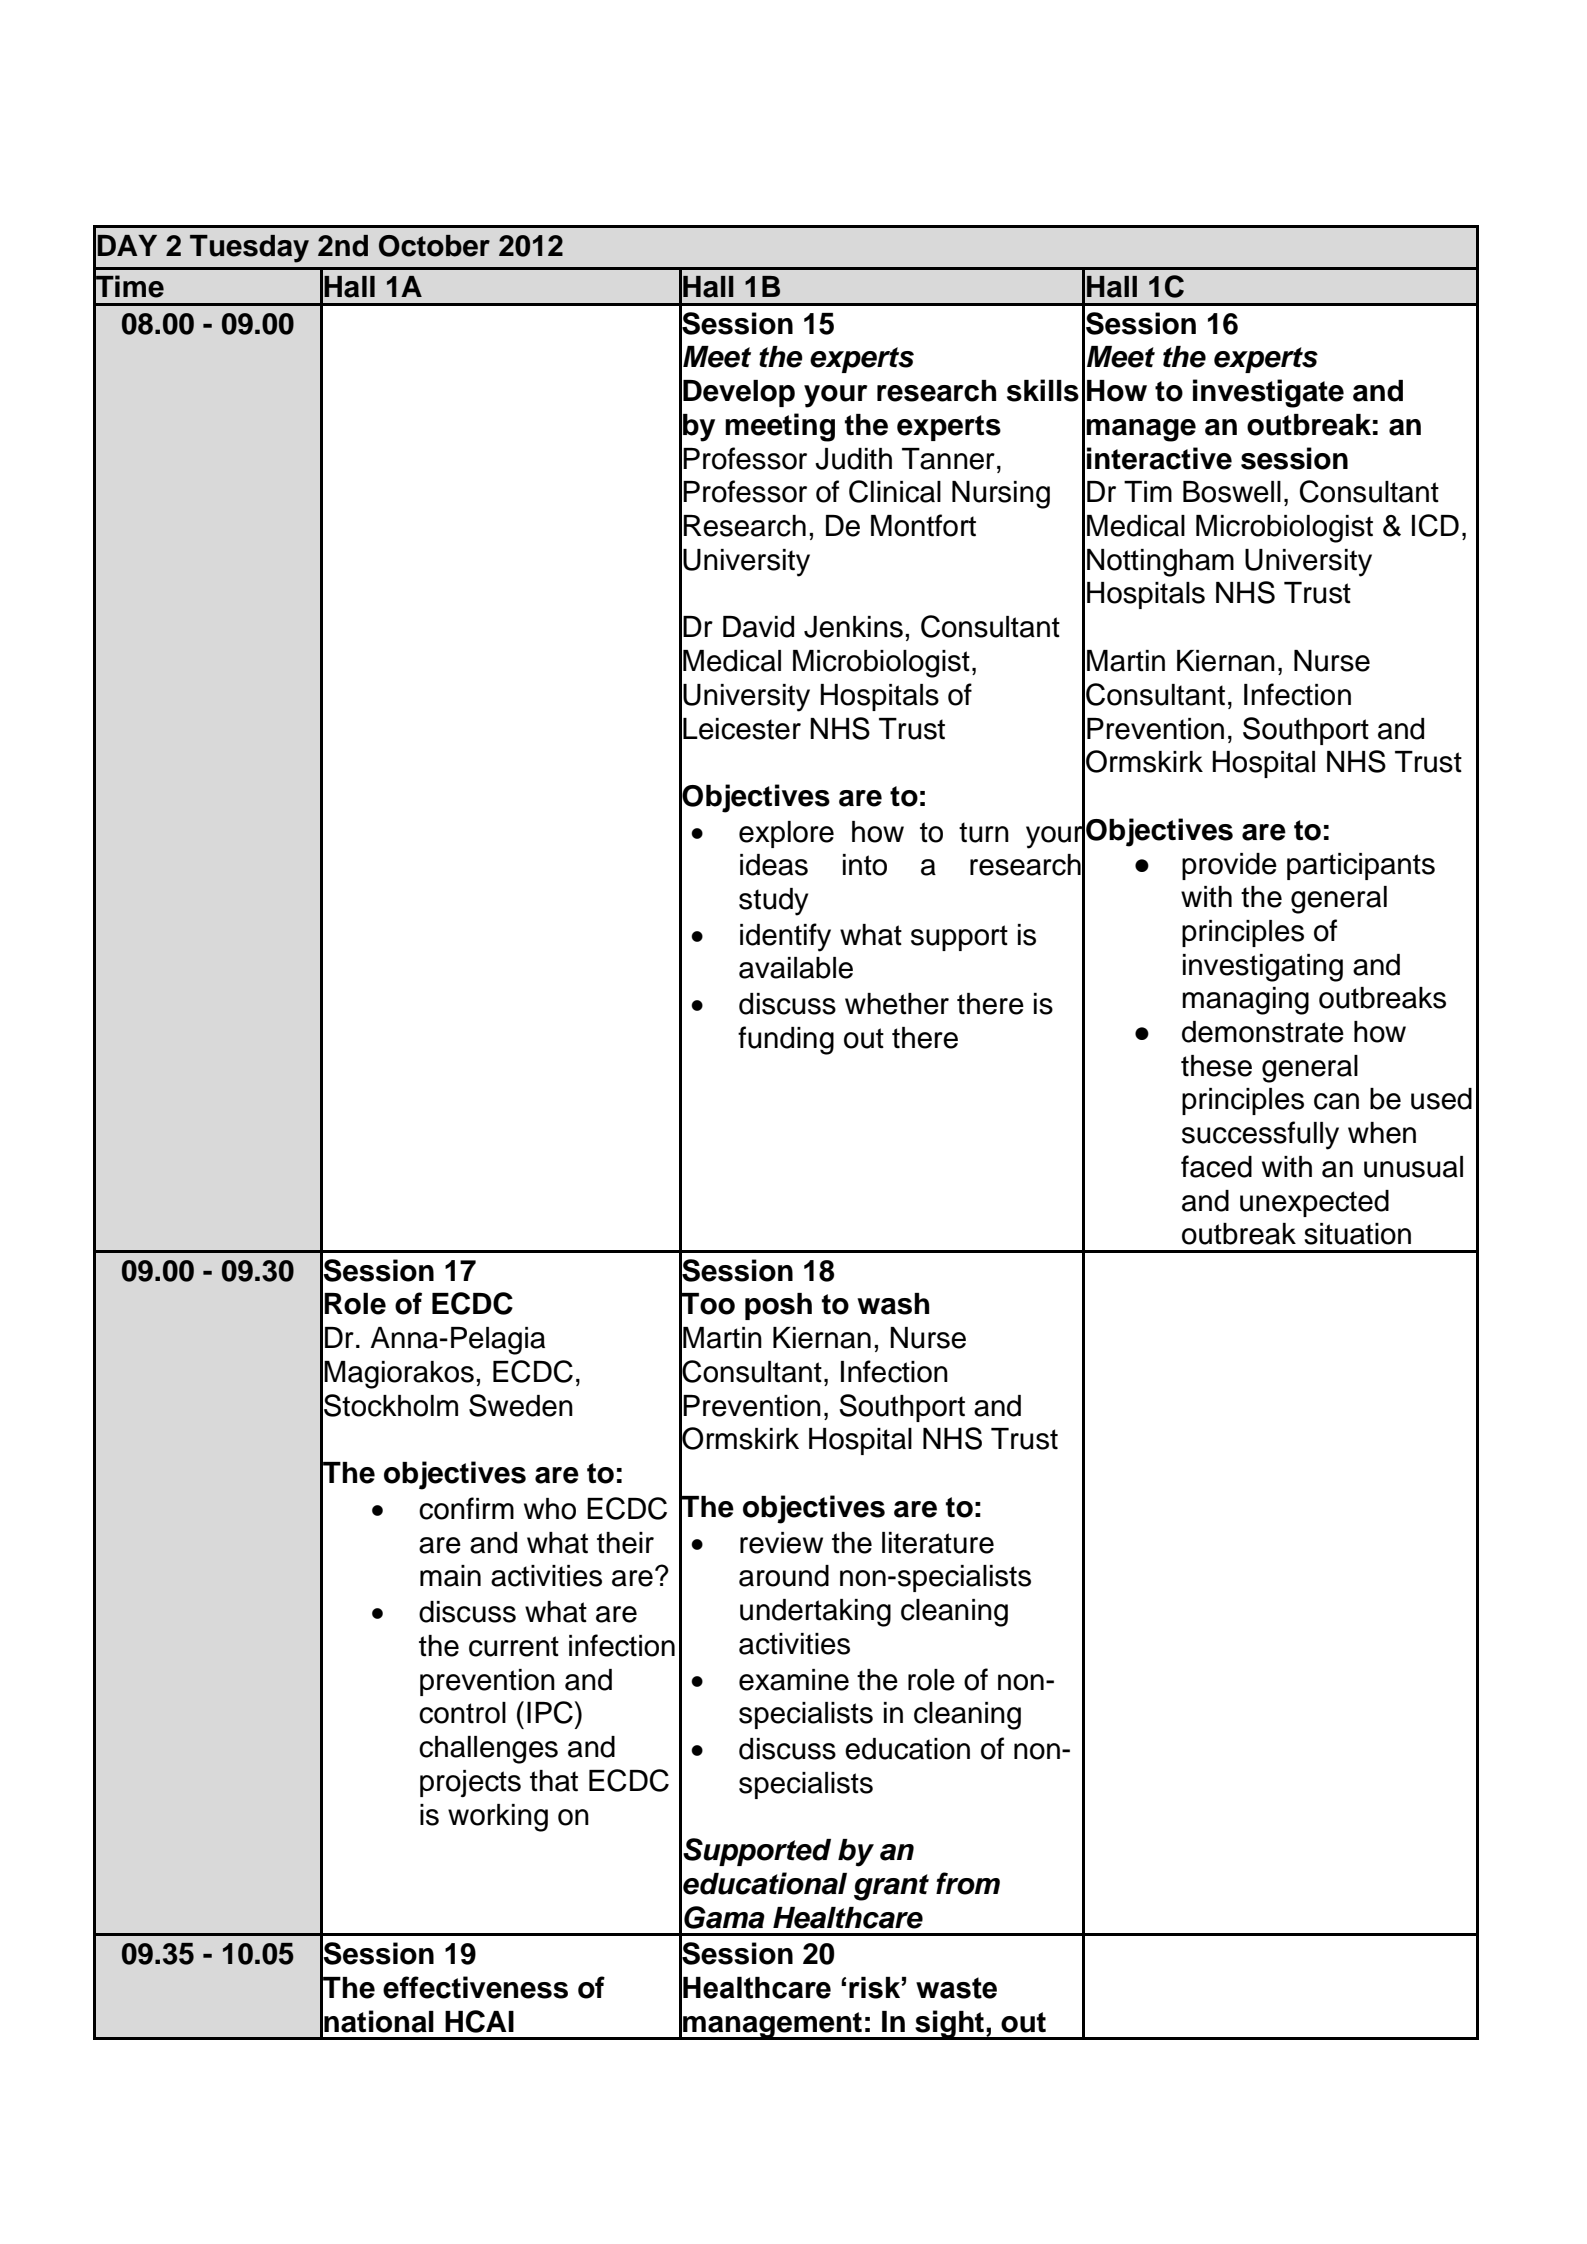 The image size is (1587, 2244). What do you see at coordinates (853, 459) in the image?
I see `Judith` at bounding box center [853, 459].
